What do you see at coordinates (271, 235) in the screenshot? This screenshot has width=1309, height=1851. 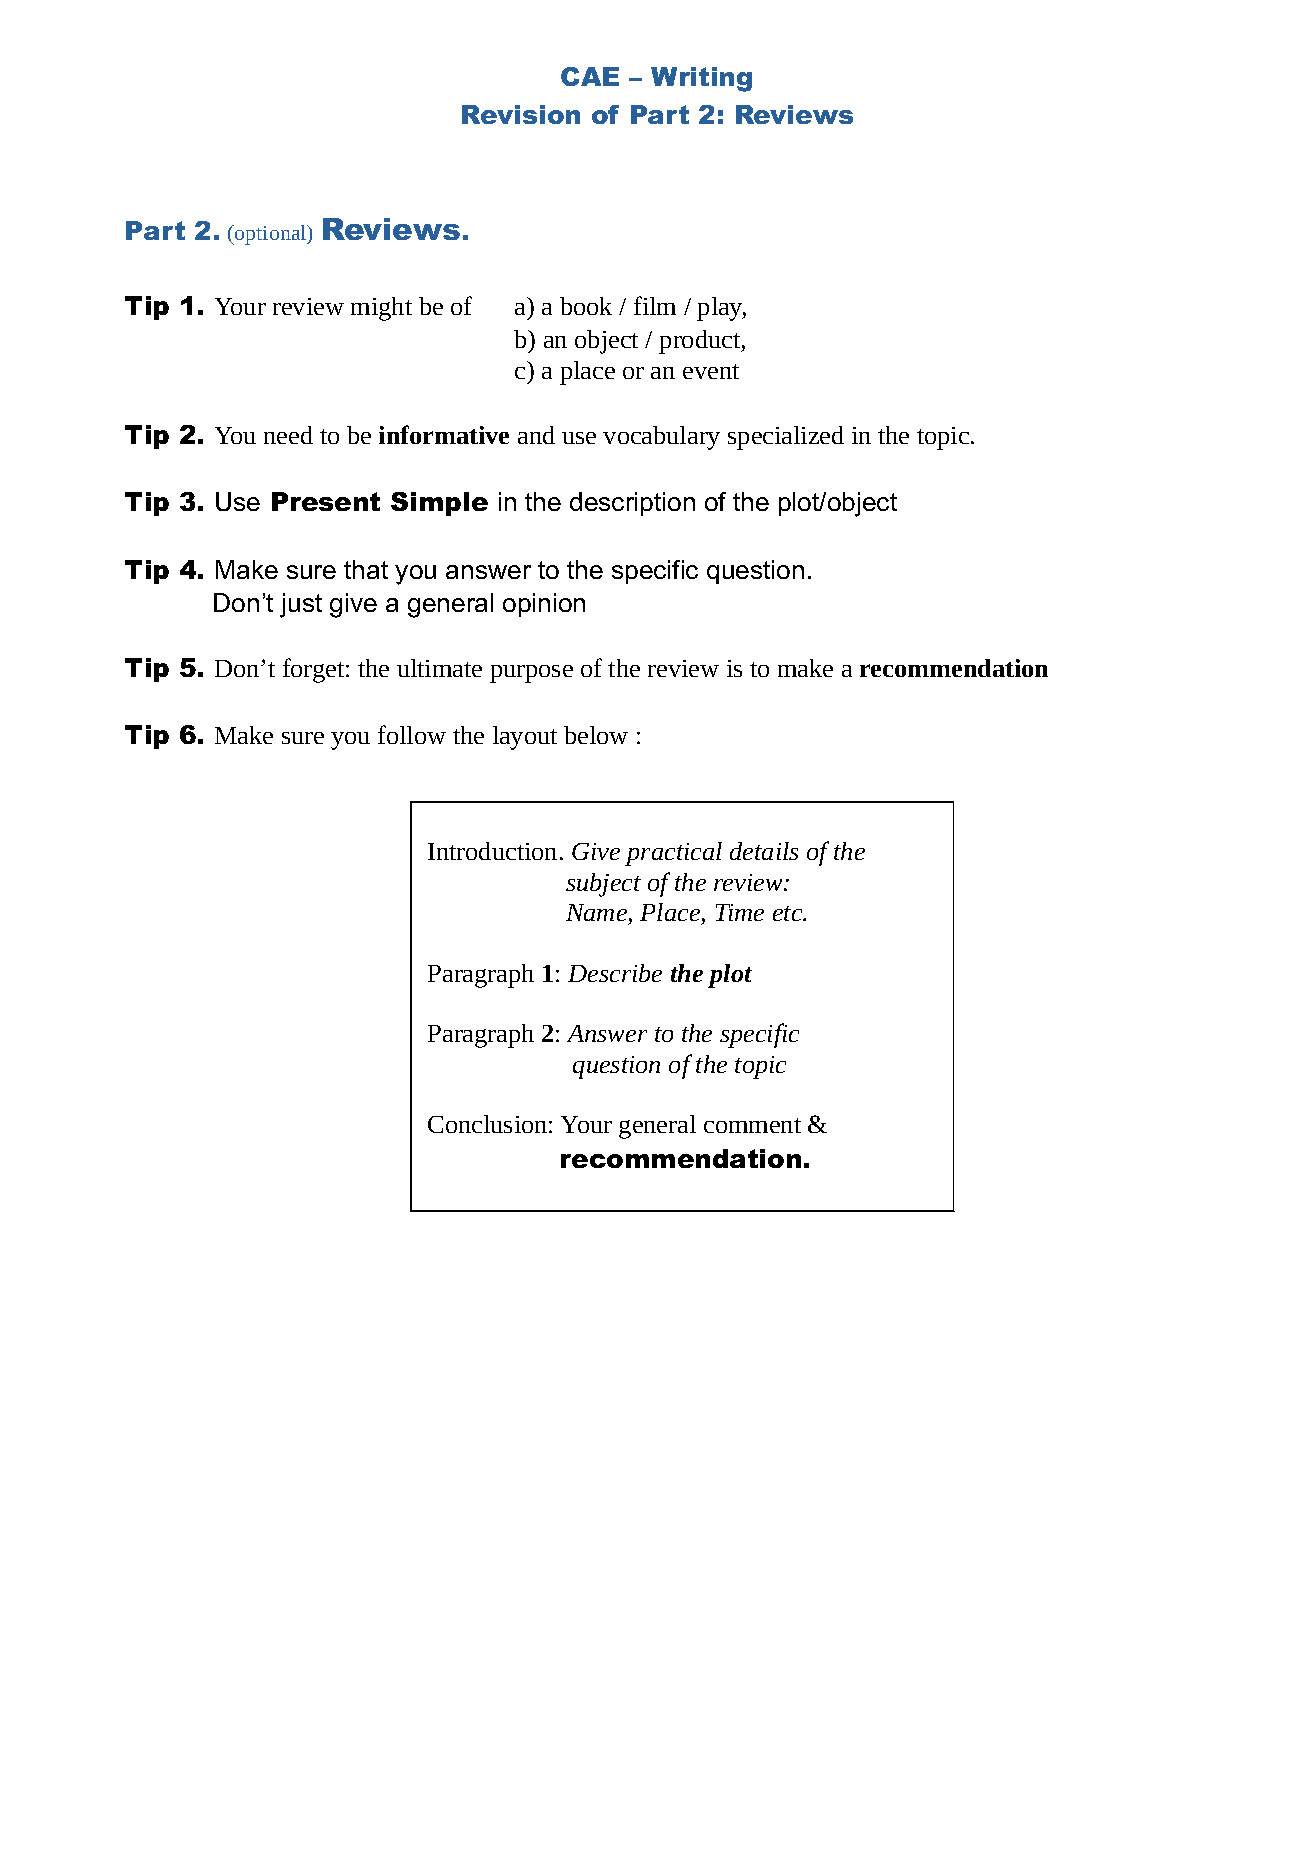 I see `optional` at bounding box center [271, 235].
